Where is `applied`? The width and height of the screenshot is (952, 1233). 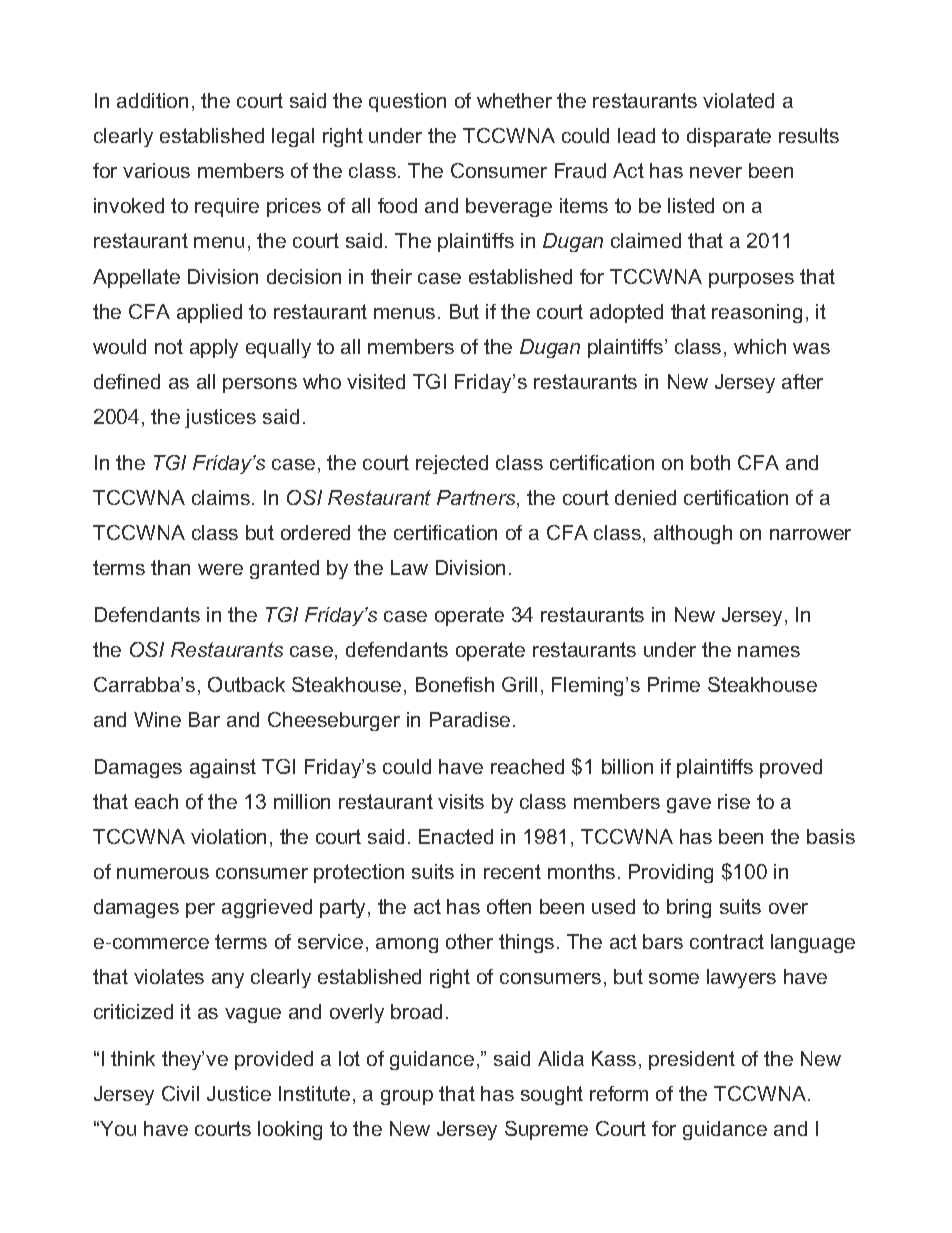 applied is located at coordinates (209, 313).
